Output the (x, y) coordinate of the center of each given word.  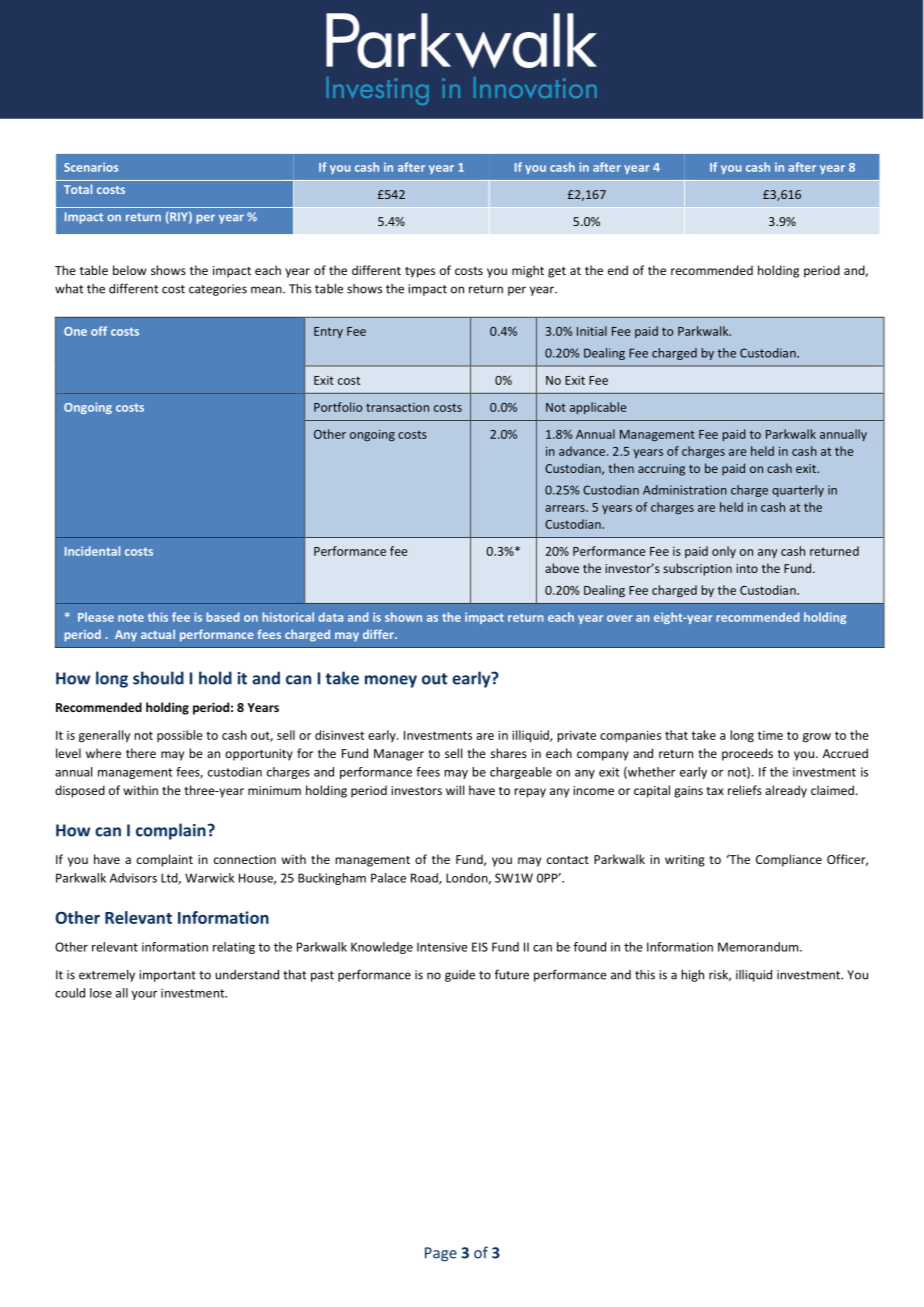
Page (441, 1254)
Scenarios (91, 167)
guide (460, 976)
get (557, 272)
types (420, 272)
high (692, 975)
